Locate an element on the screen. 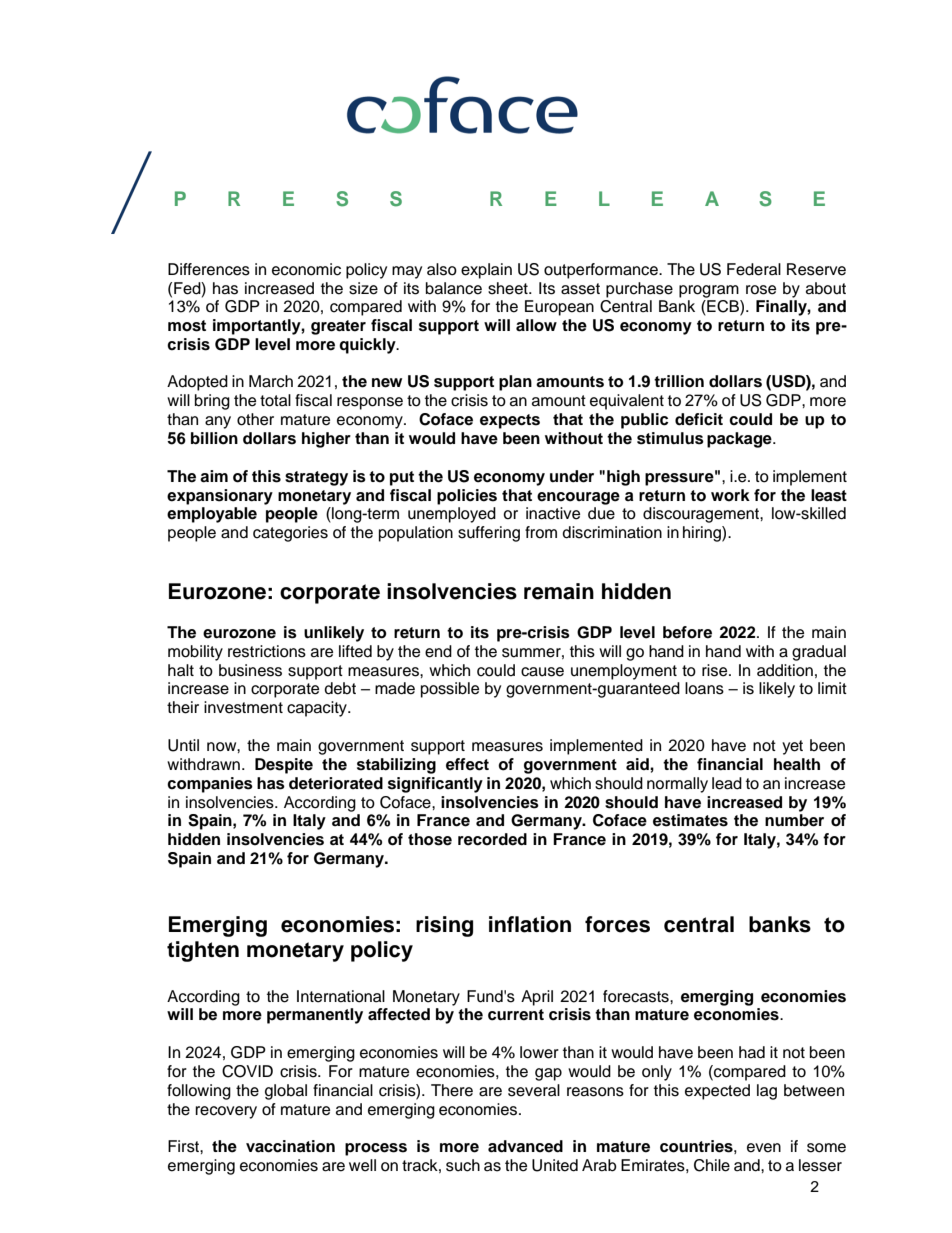  rose is located at coordinates (761, 290).
